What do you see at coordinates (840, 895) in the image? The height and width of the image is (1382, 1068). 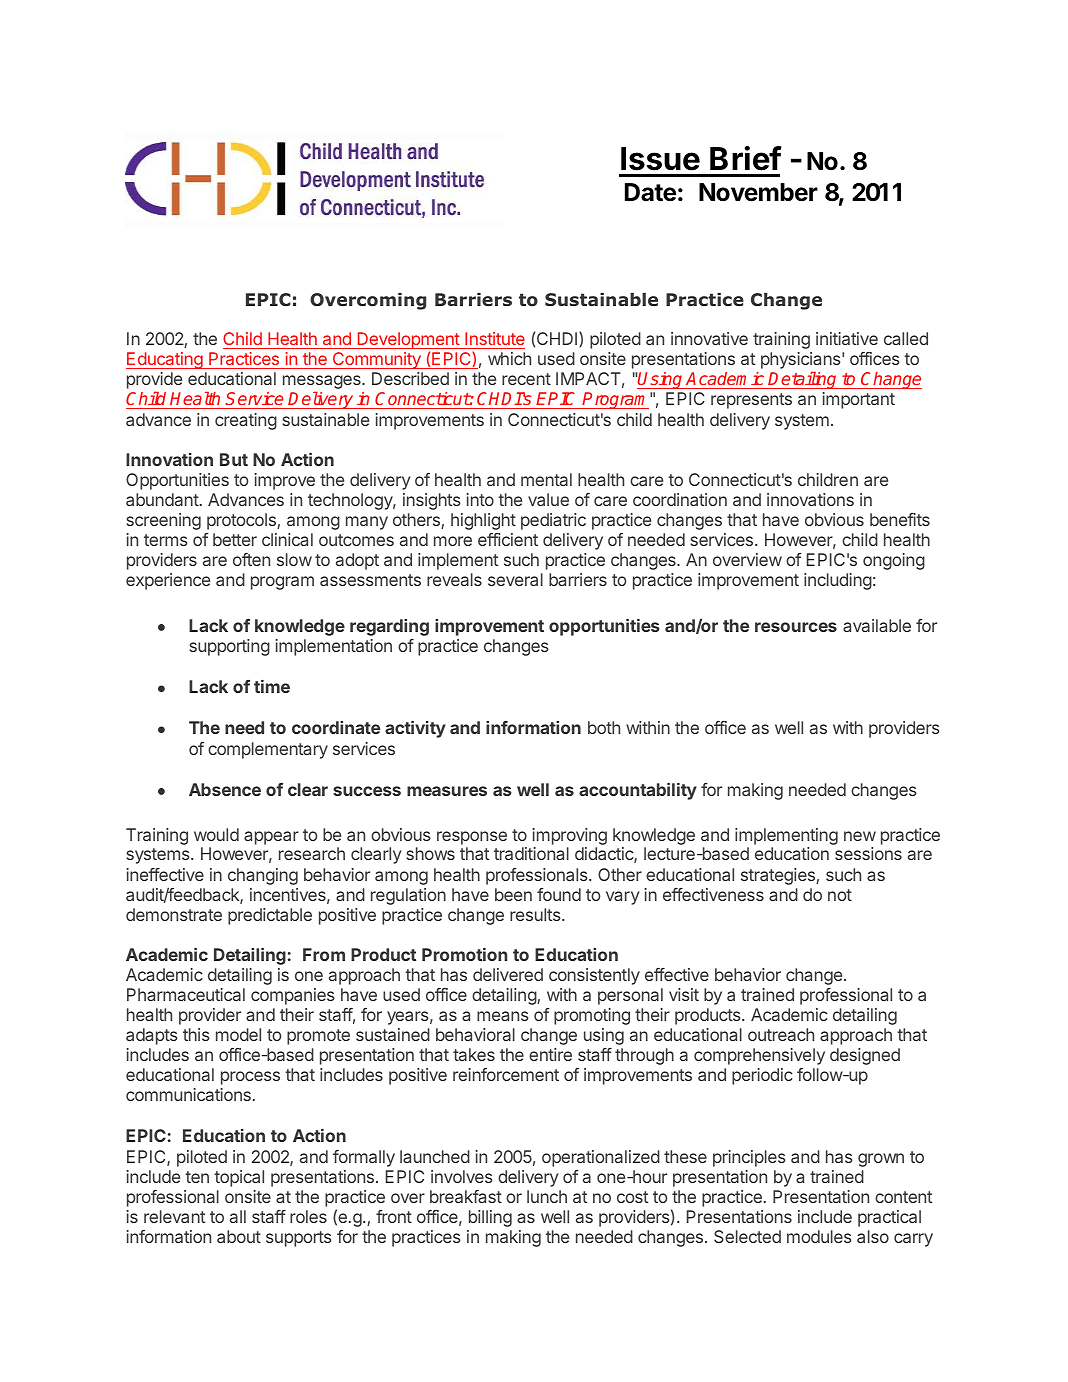 I see `not` at bounding box center [840, 895].
